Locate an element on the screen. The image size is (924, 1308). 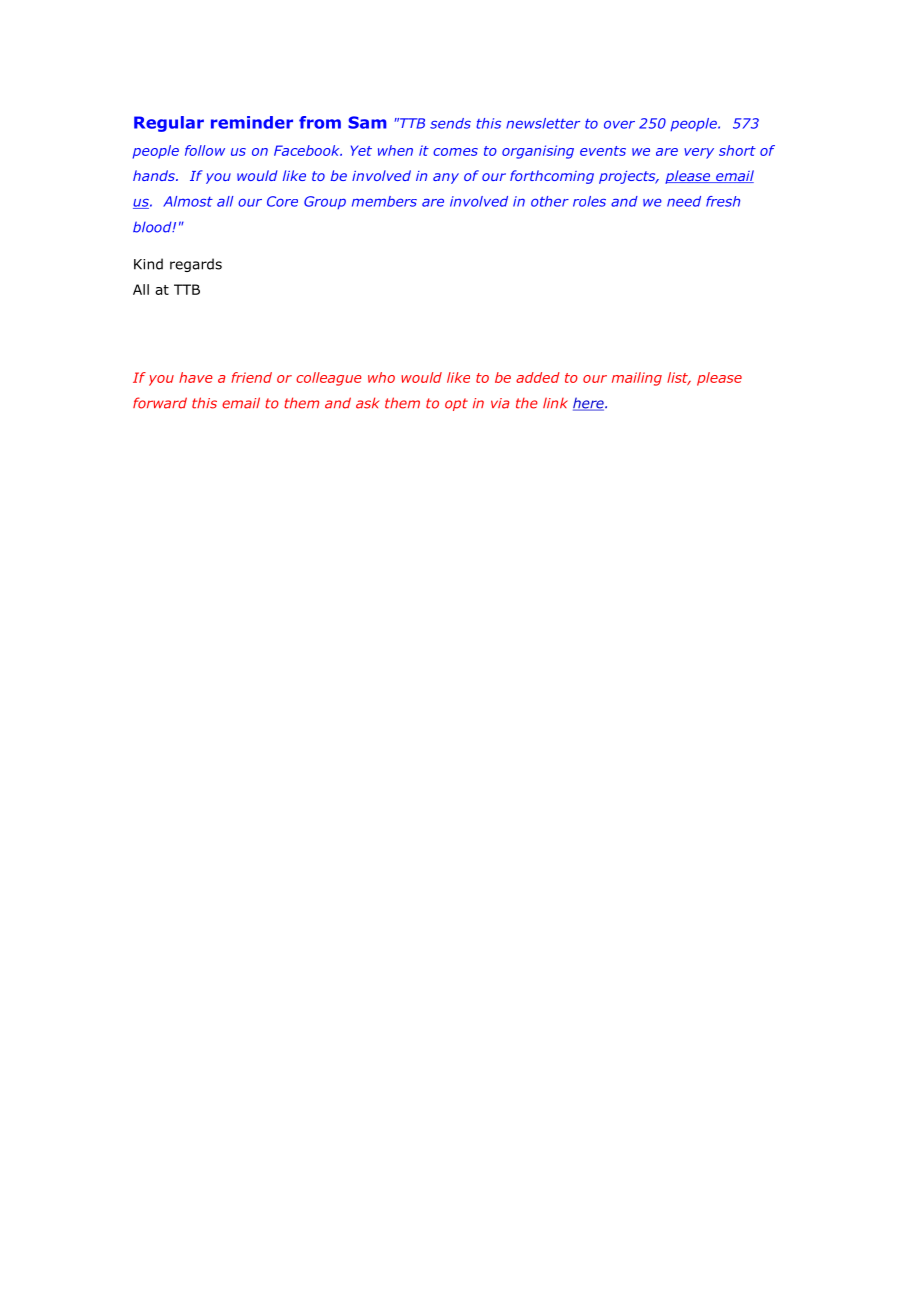
need is located at coordinates (684, 201).
